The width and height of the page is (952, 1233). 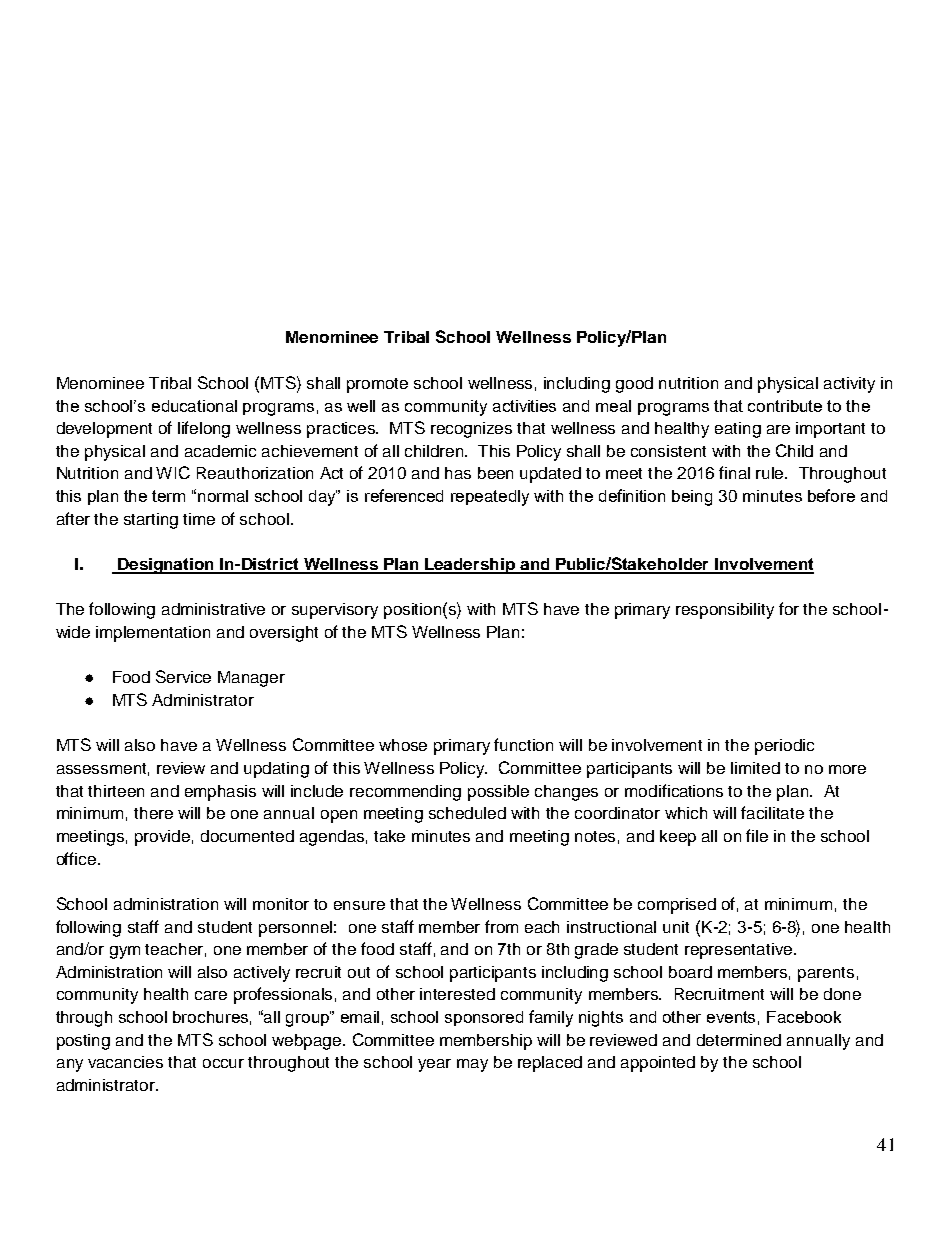 I want to click on vacancies, so click(x=125, y=1062).
